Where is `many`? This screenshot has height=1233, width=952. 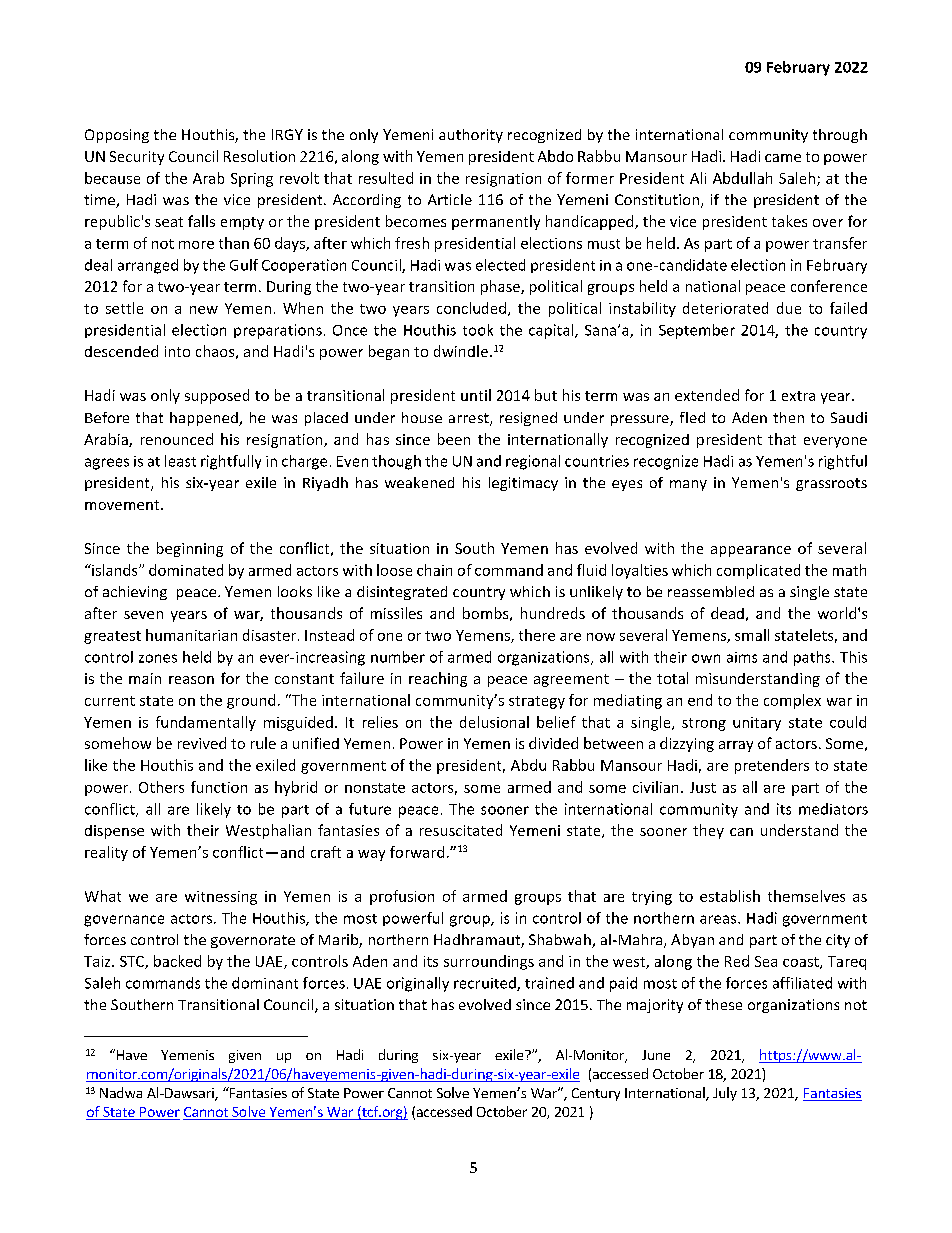
many is located at coordinates (688, 485).
